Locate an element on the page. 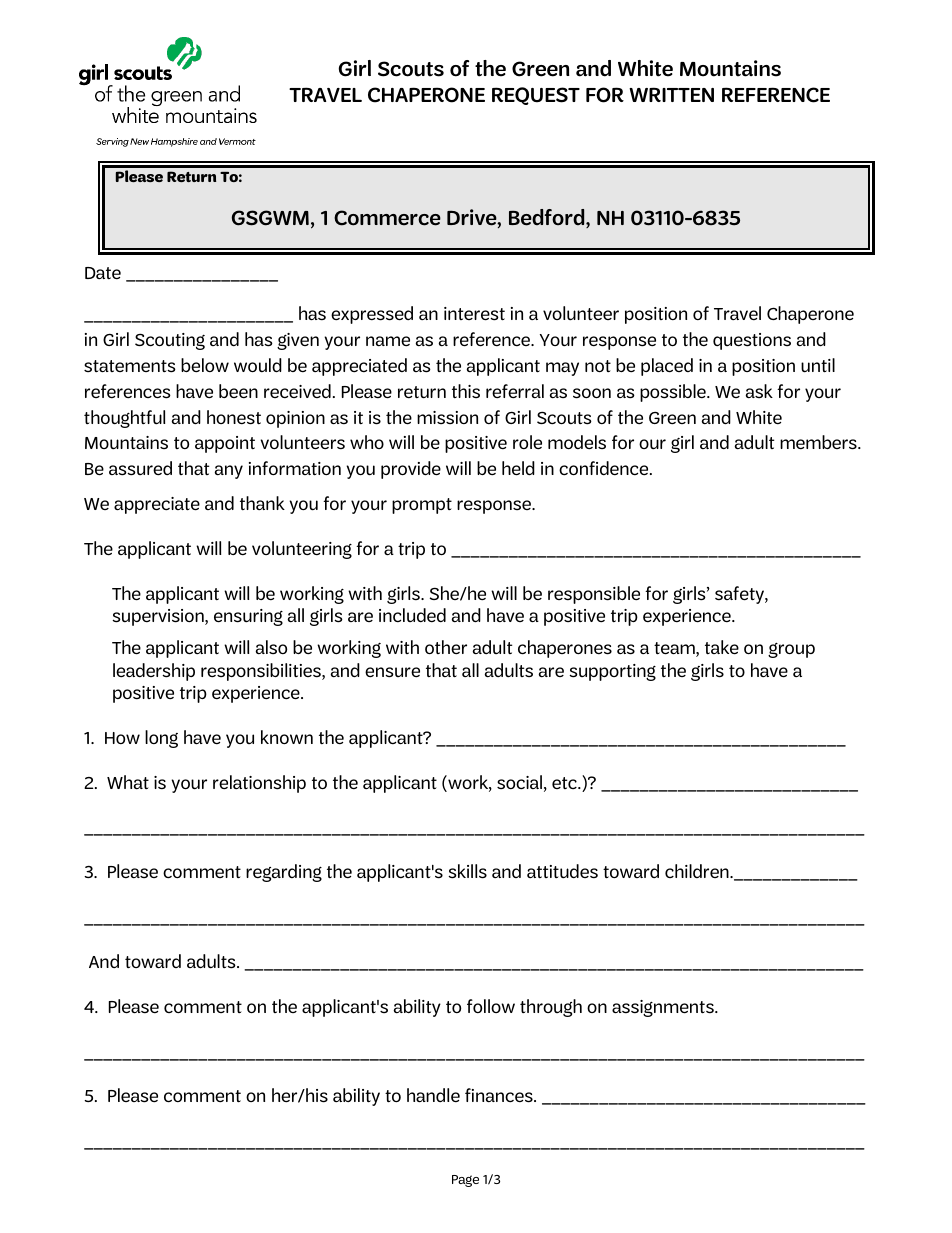 The image size is (952, 1233). handle is located at coordinates (433, 1095).
